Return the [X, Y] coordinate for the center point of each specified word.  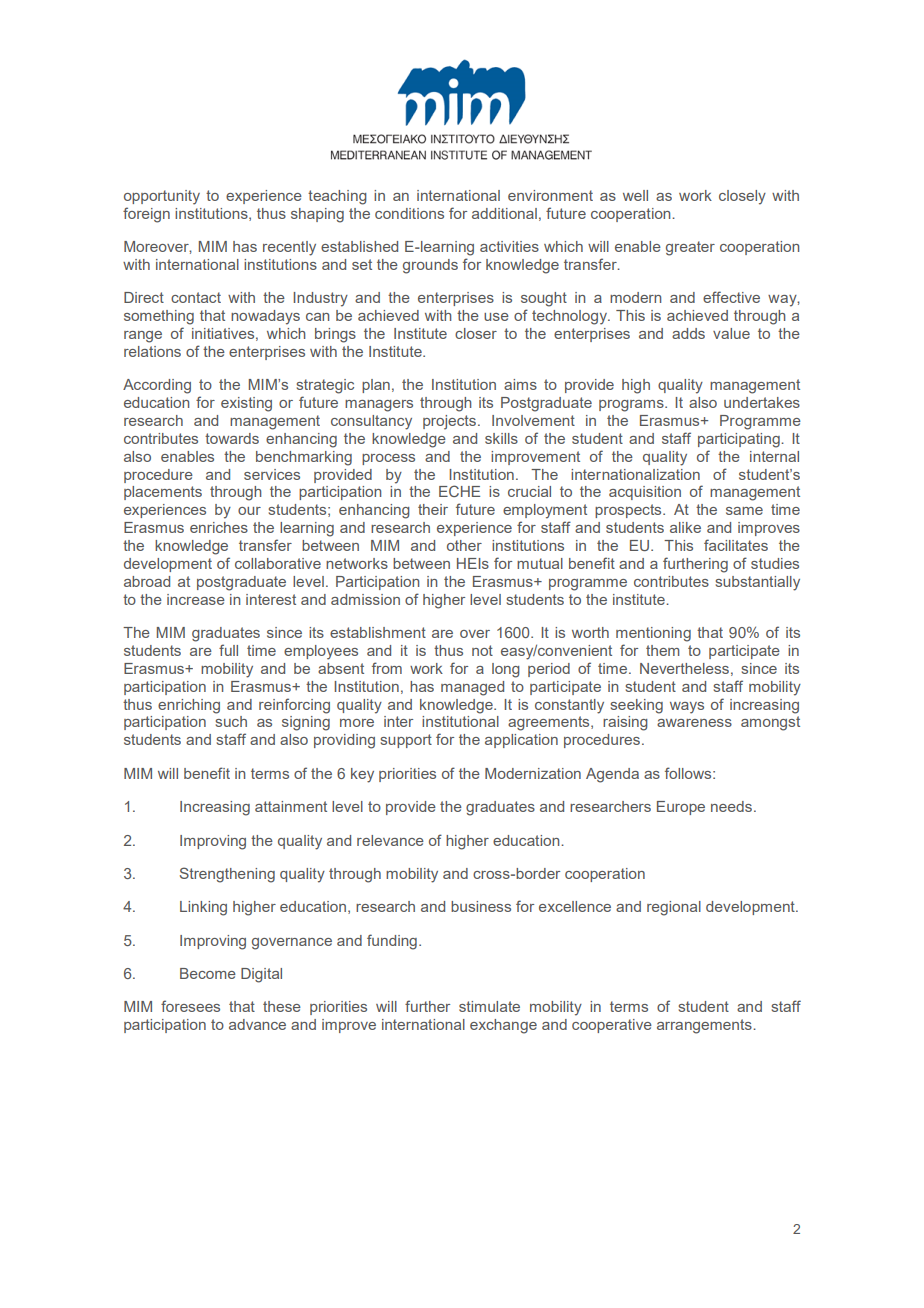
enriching [189, 706]
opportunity [162, 197]
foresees [190, 1006]
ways [687, 708]
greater [690, 248]
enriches [219, 527]
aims [520, 384]
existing [246, 404]
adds [688, 333]
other [464, 545]
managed [472, 688]
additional [504, 213]
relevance [390, 840]
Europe [681, 808]
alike [685, 527]
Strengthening [227, 875]
